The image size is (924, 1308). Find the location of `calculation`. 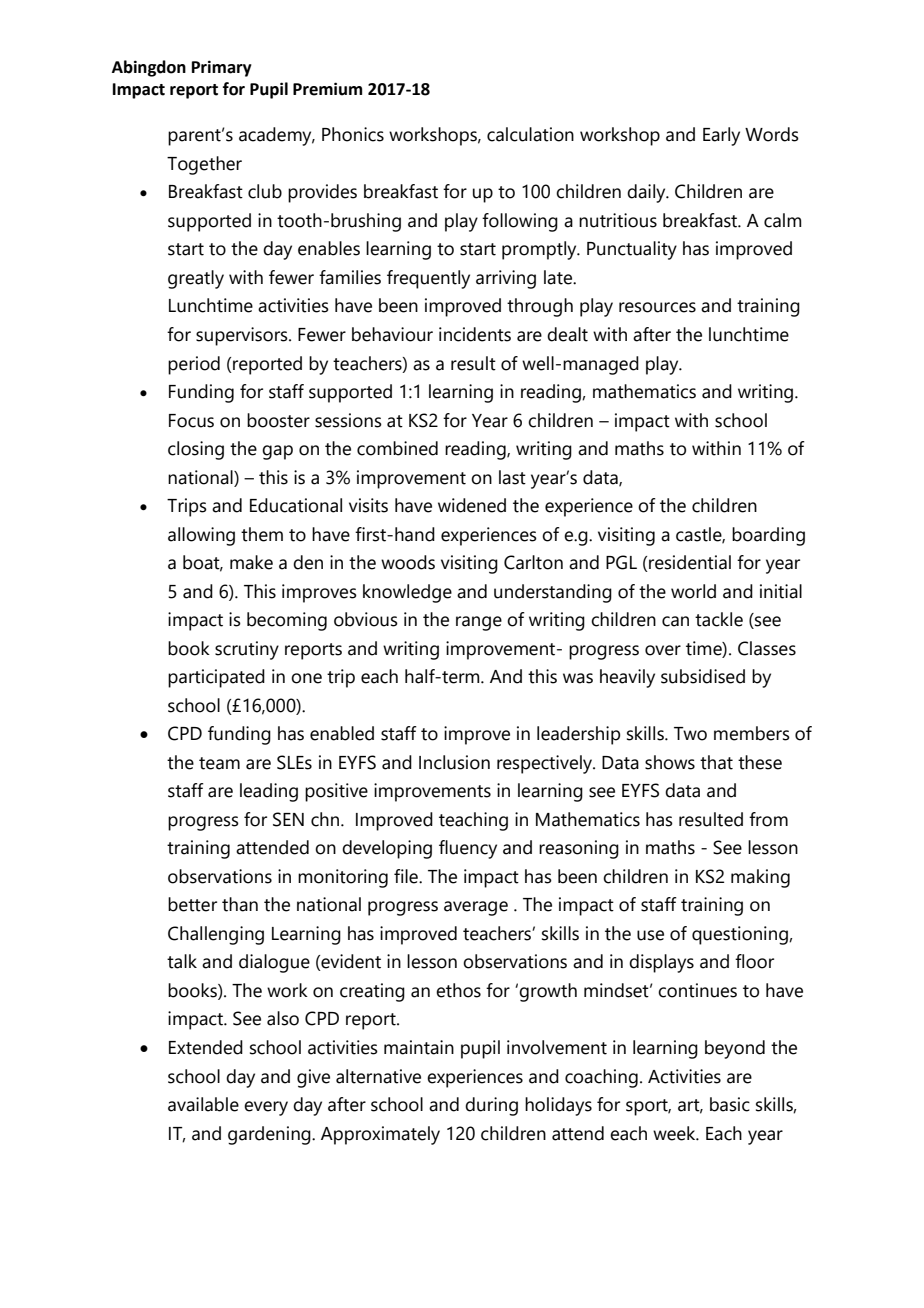

calculation is located at coordinates (530, 134).
